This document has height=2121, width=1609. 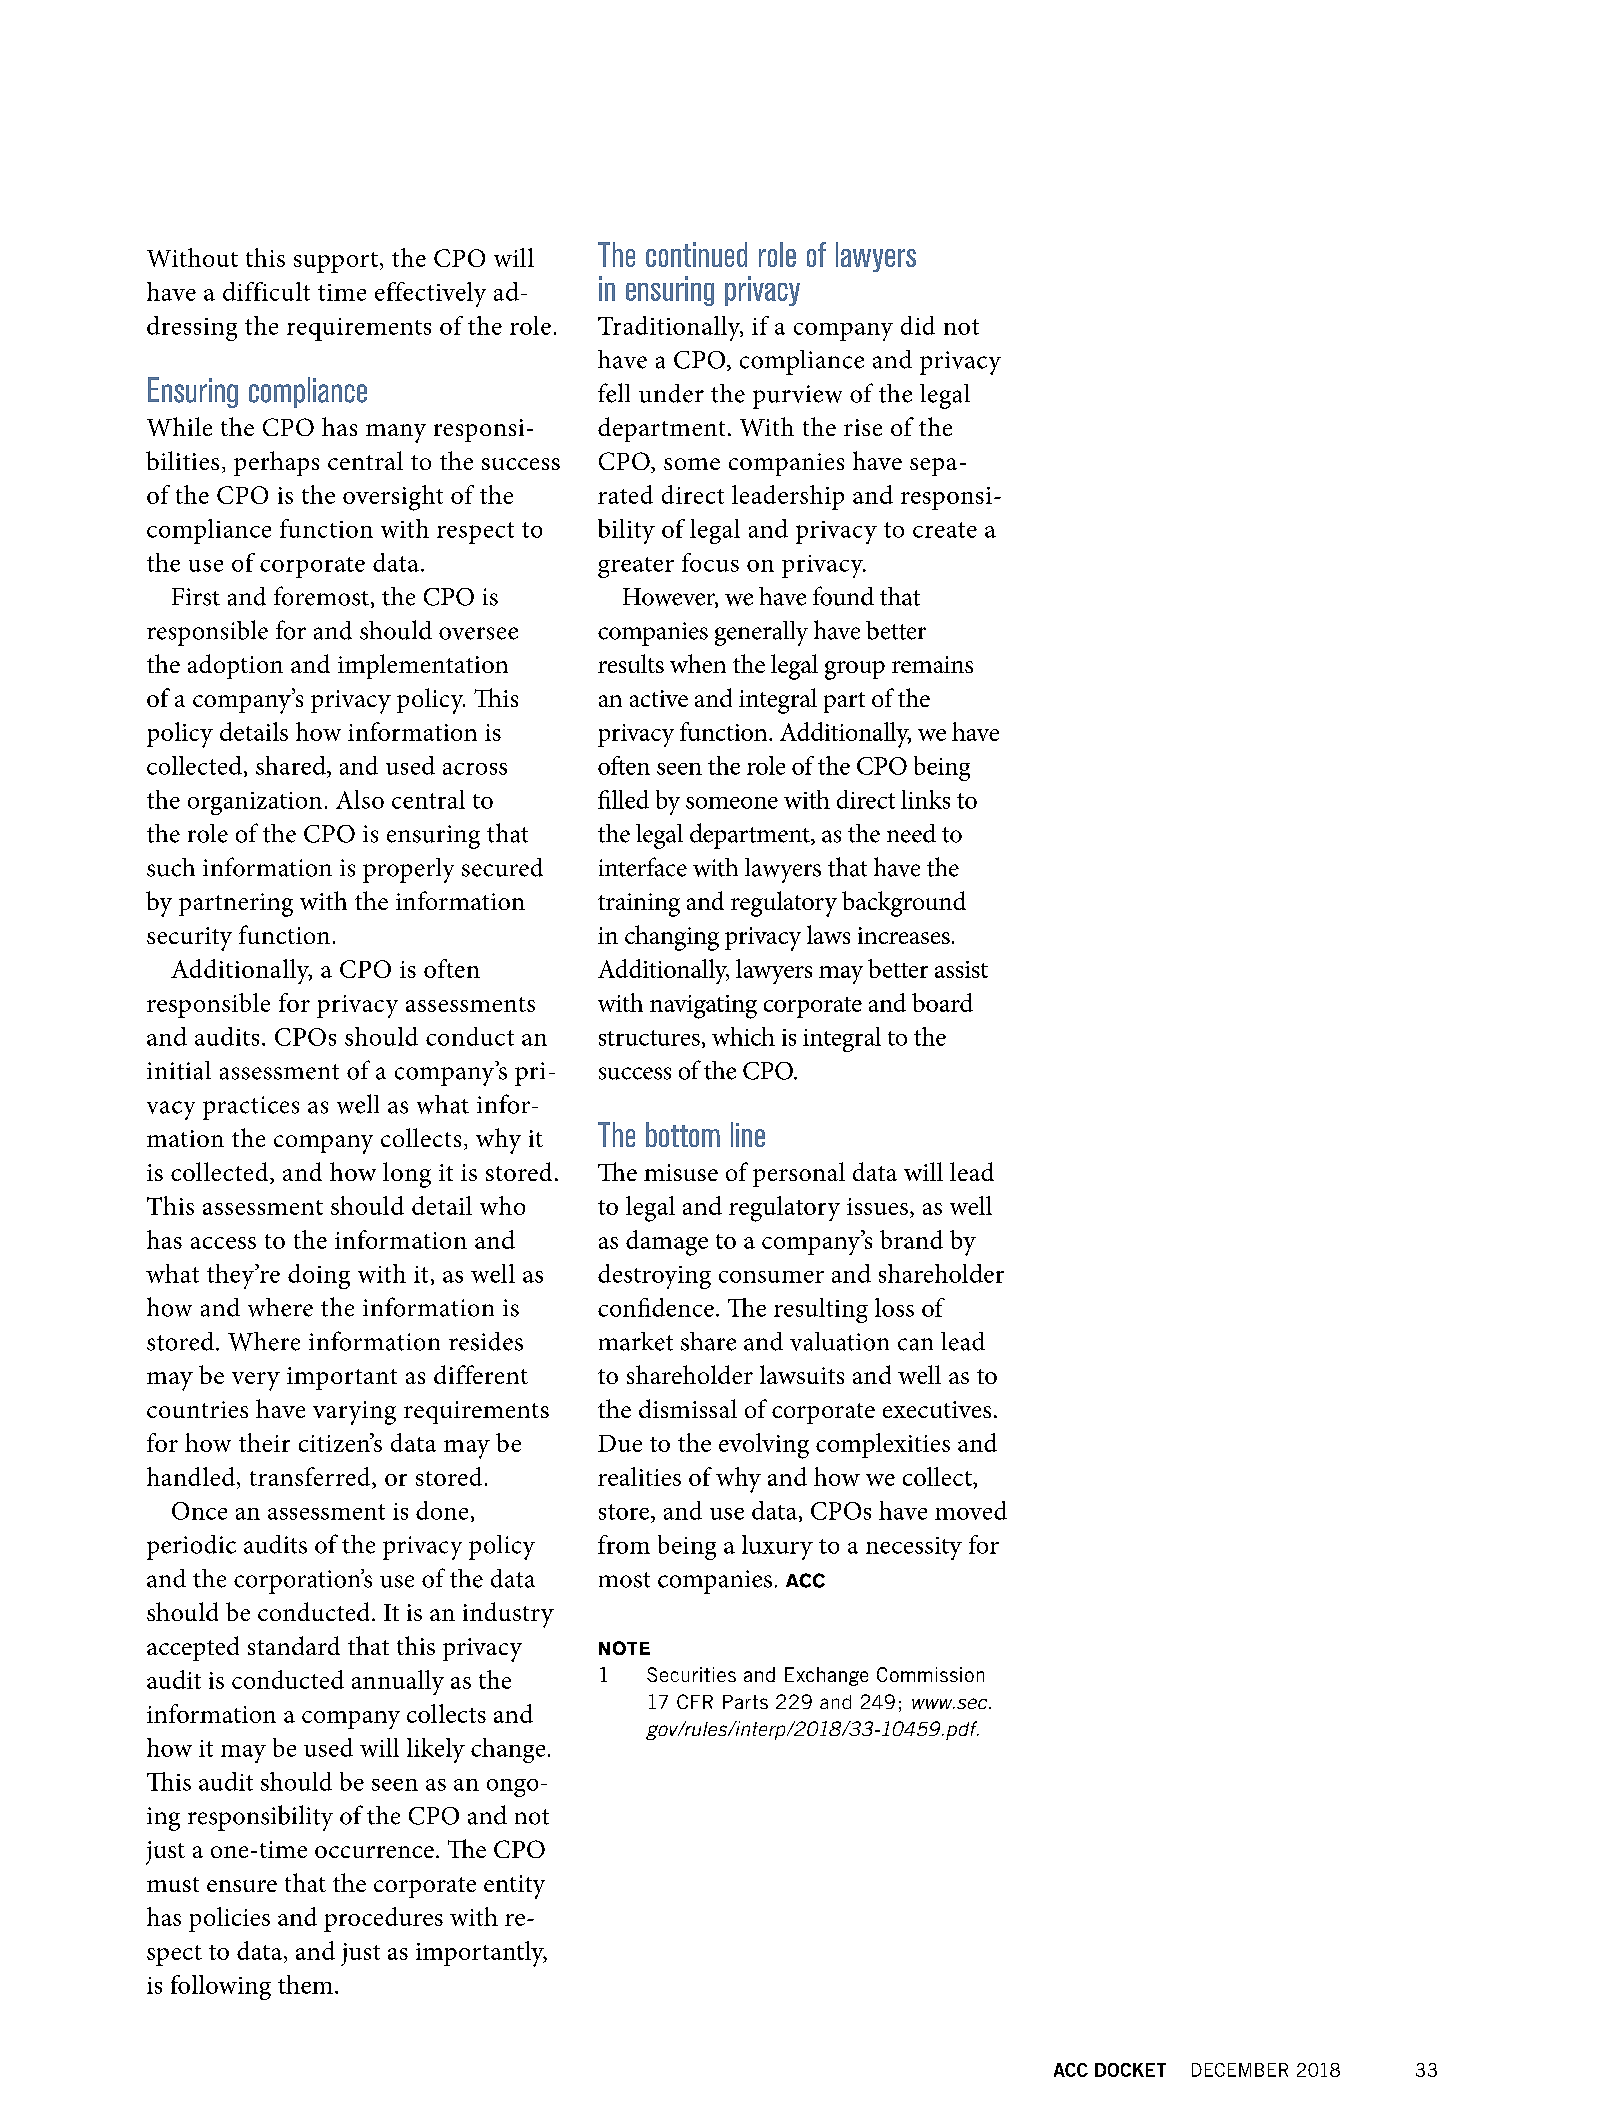 I want to click on DOCKET, so click(x=1130, y=2070).
